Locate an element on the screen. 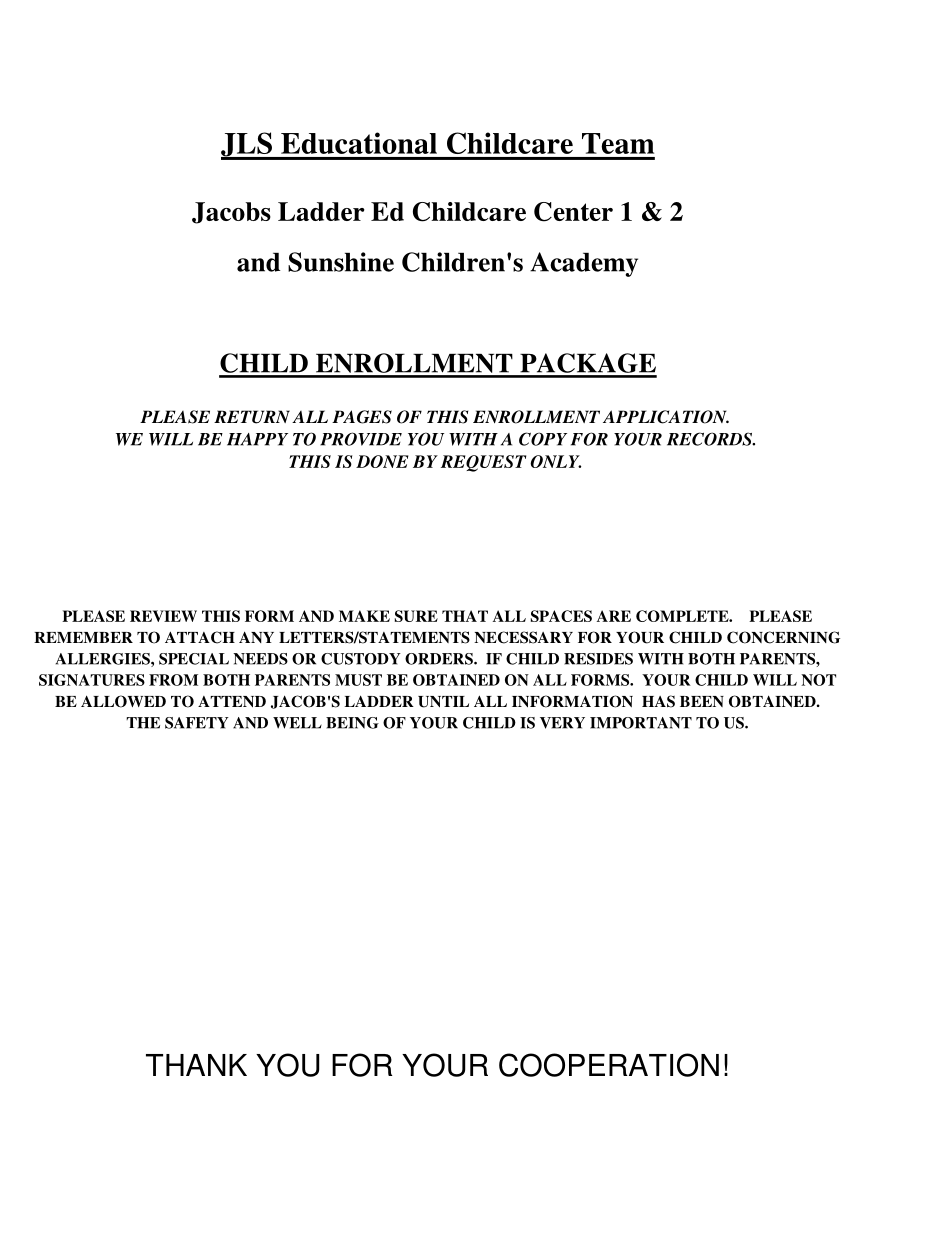 The width and height of the screenshot is (952, 1233). BEING is located at coordinates (352, 723).
